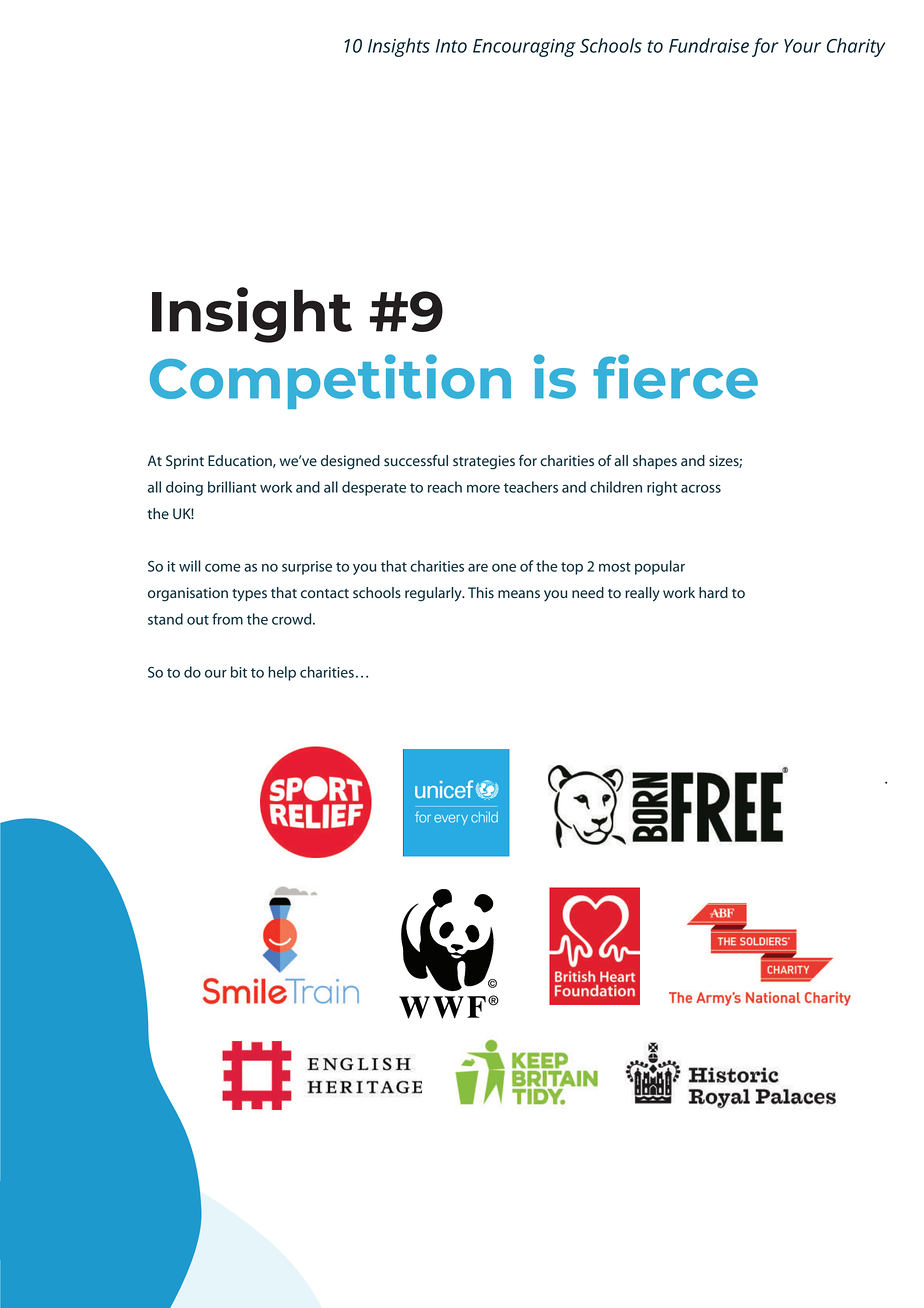  I want to click on Into, so click(451, 46).
